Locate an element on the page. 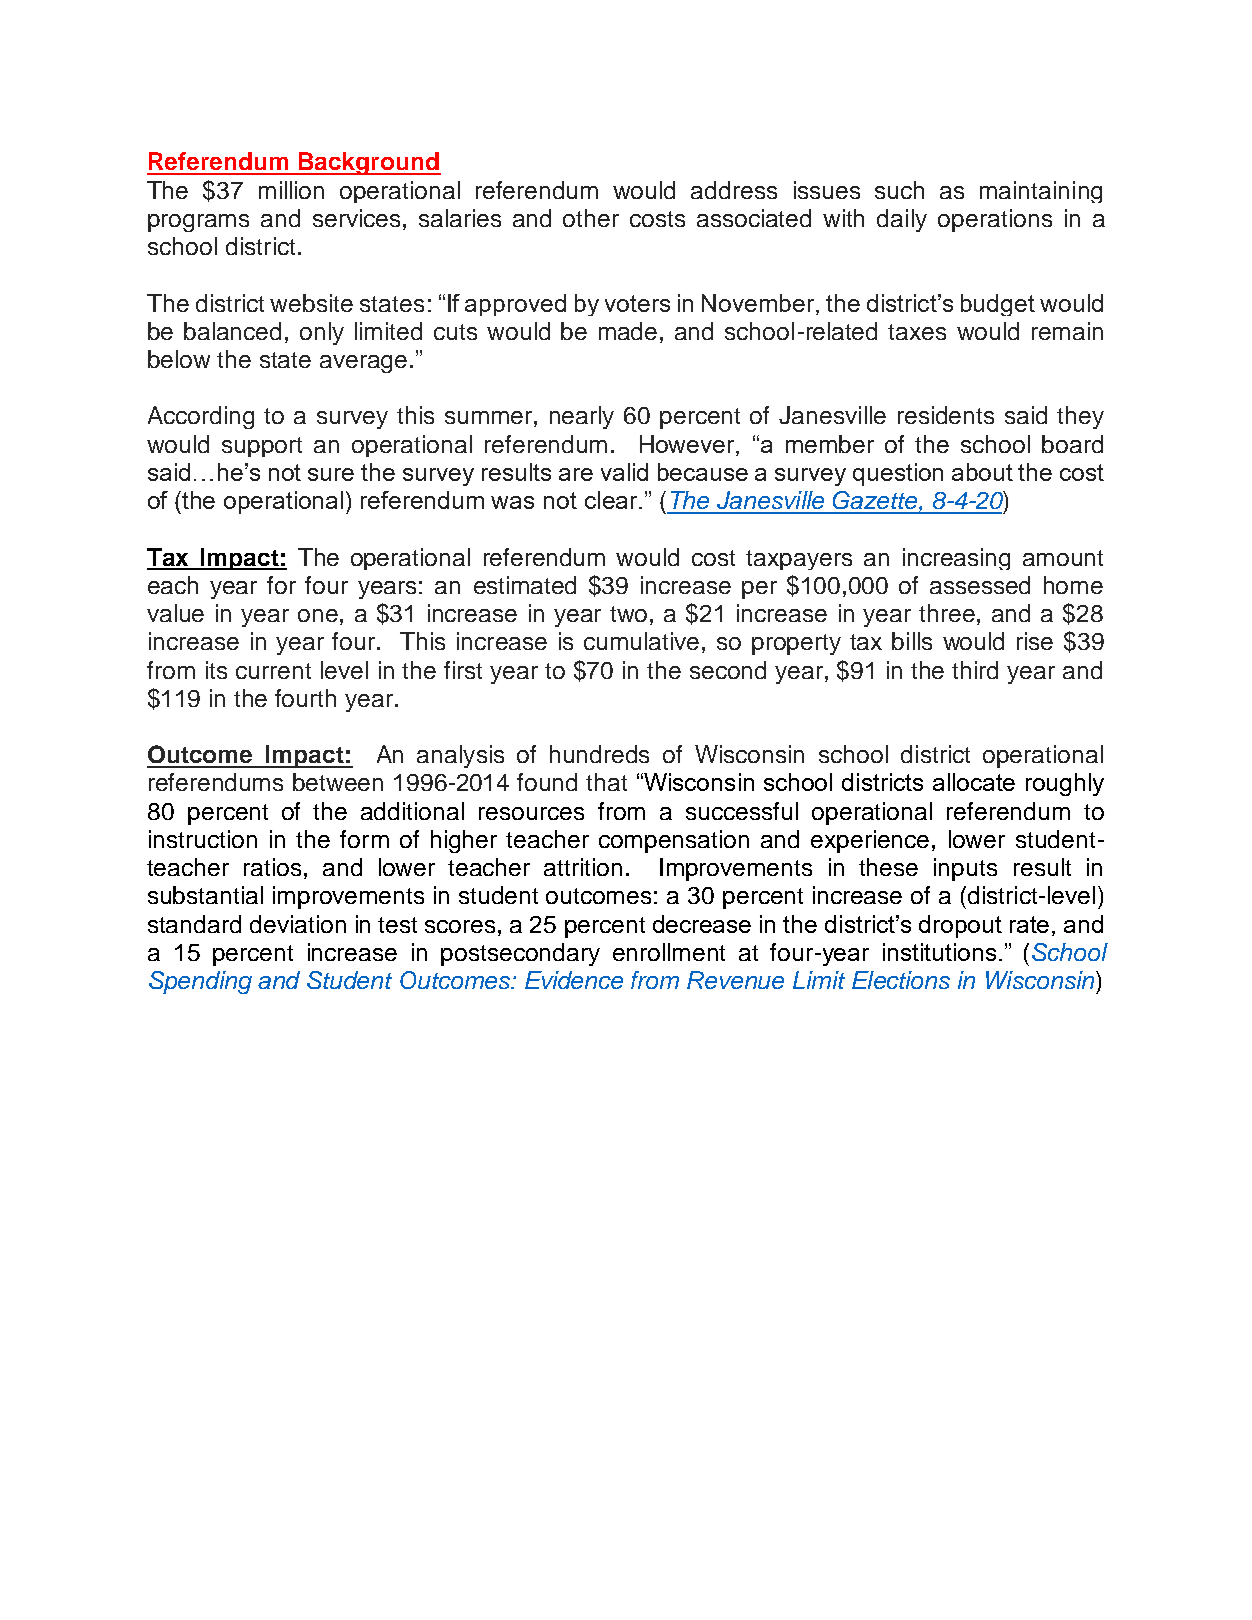  two is located at coordinates (628, 614).
